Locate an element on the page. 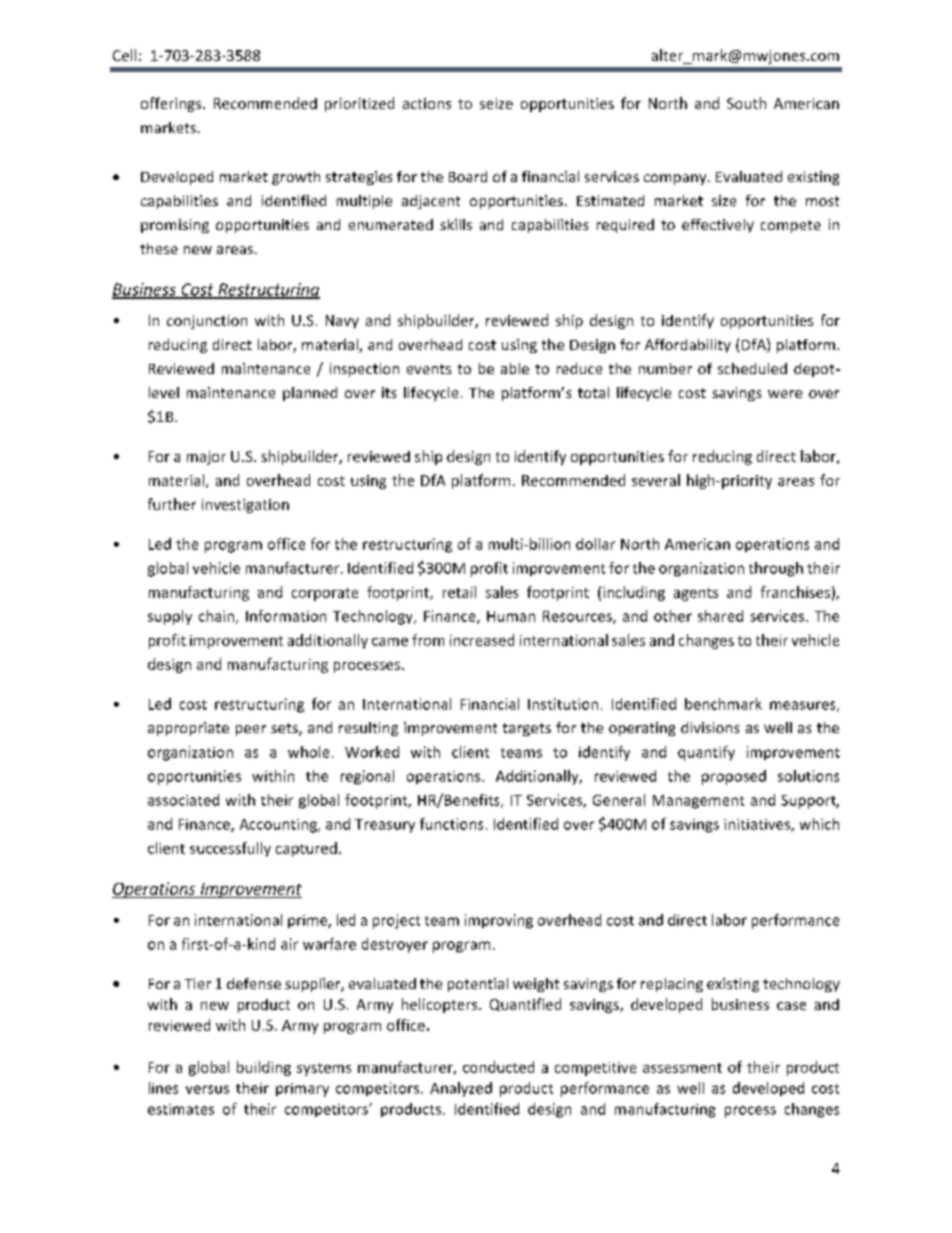  appropriate is located at coordinates (188, 729).
